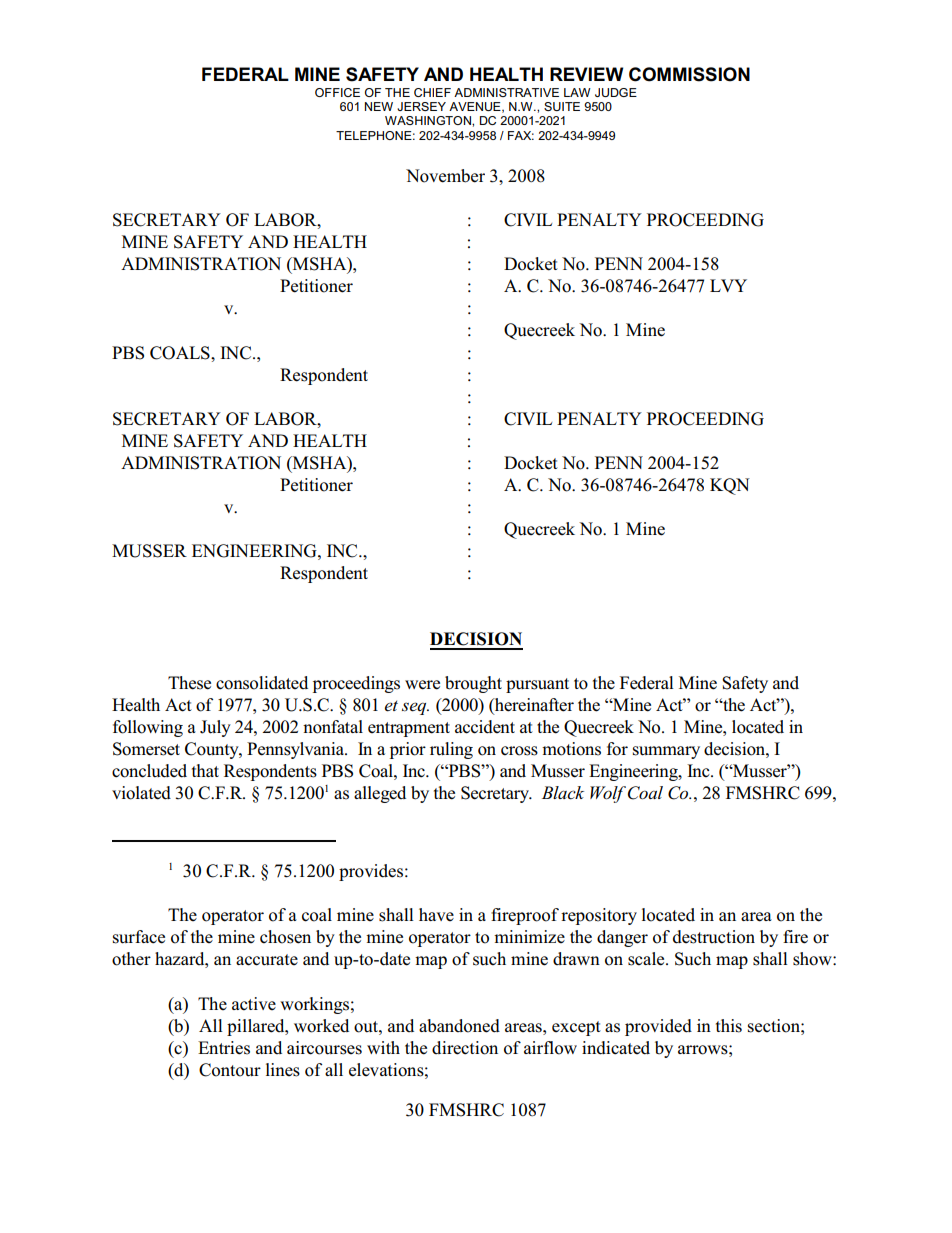  I want to click on direction, so click(465, 1048).
